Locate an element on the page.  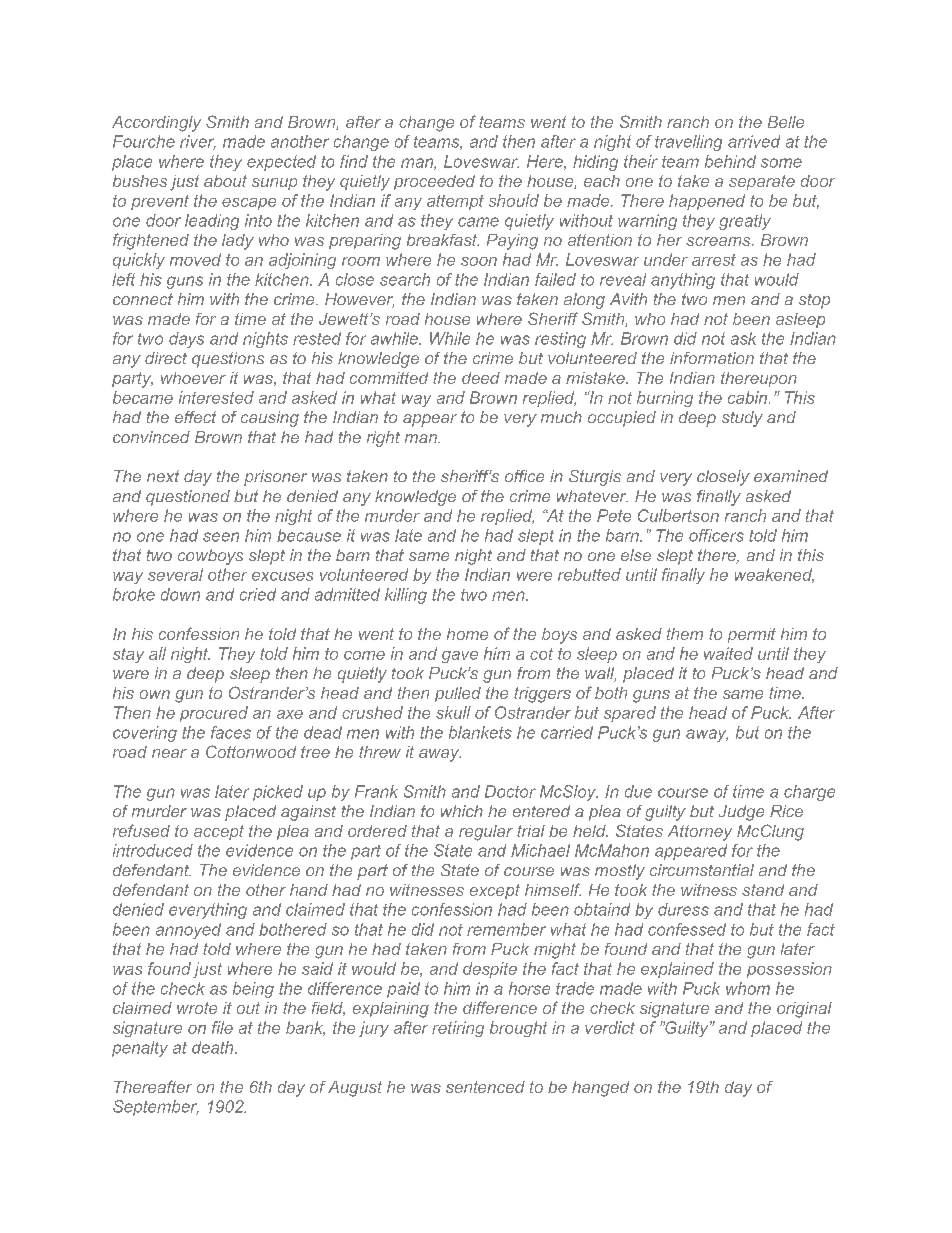
study is located at coordinates (742, 419).
